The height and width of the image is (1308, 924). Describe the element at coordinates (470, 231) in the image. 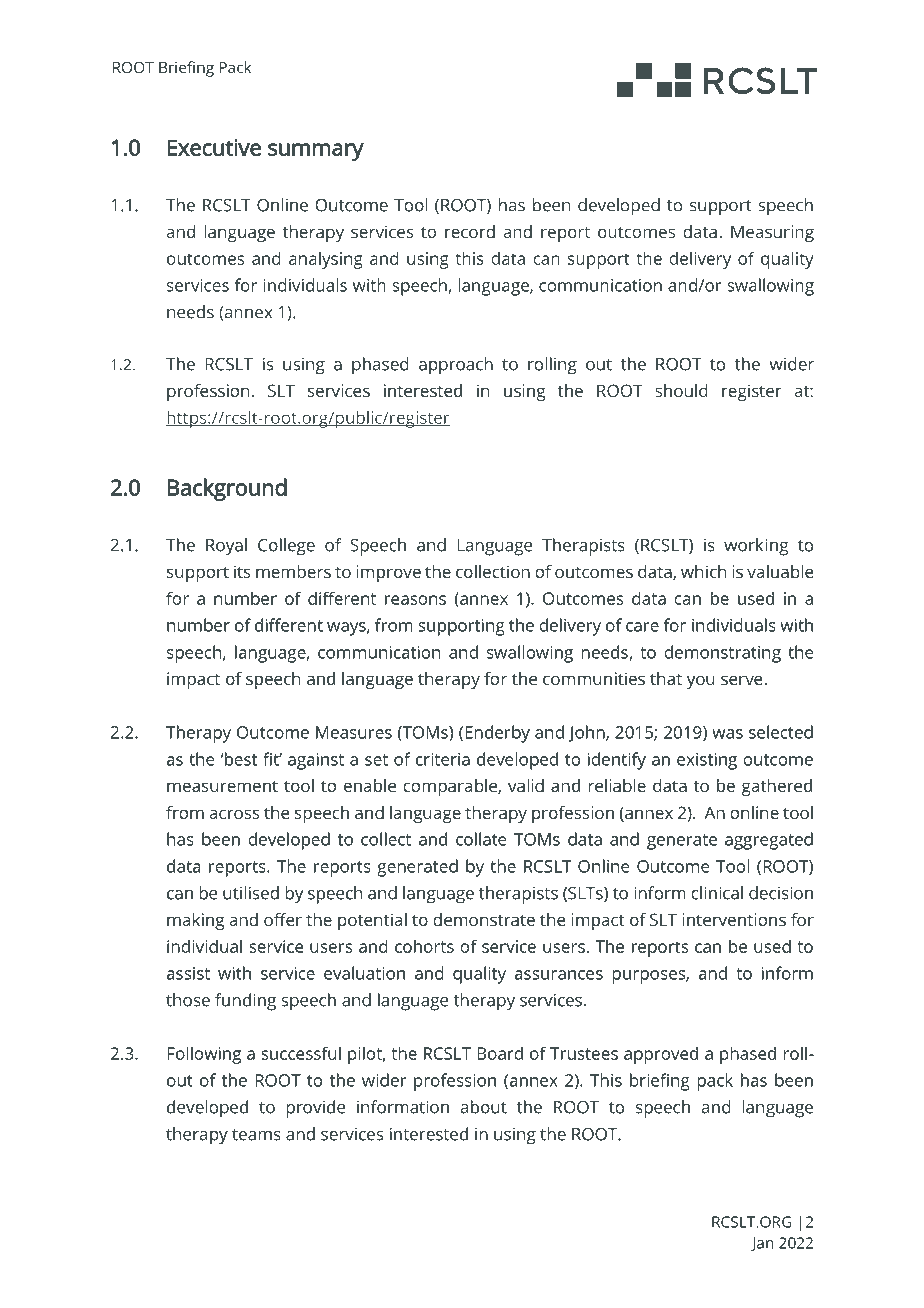

I see `record` at that location.
